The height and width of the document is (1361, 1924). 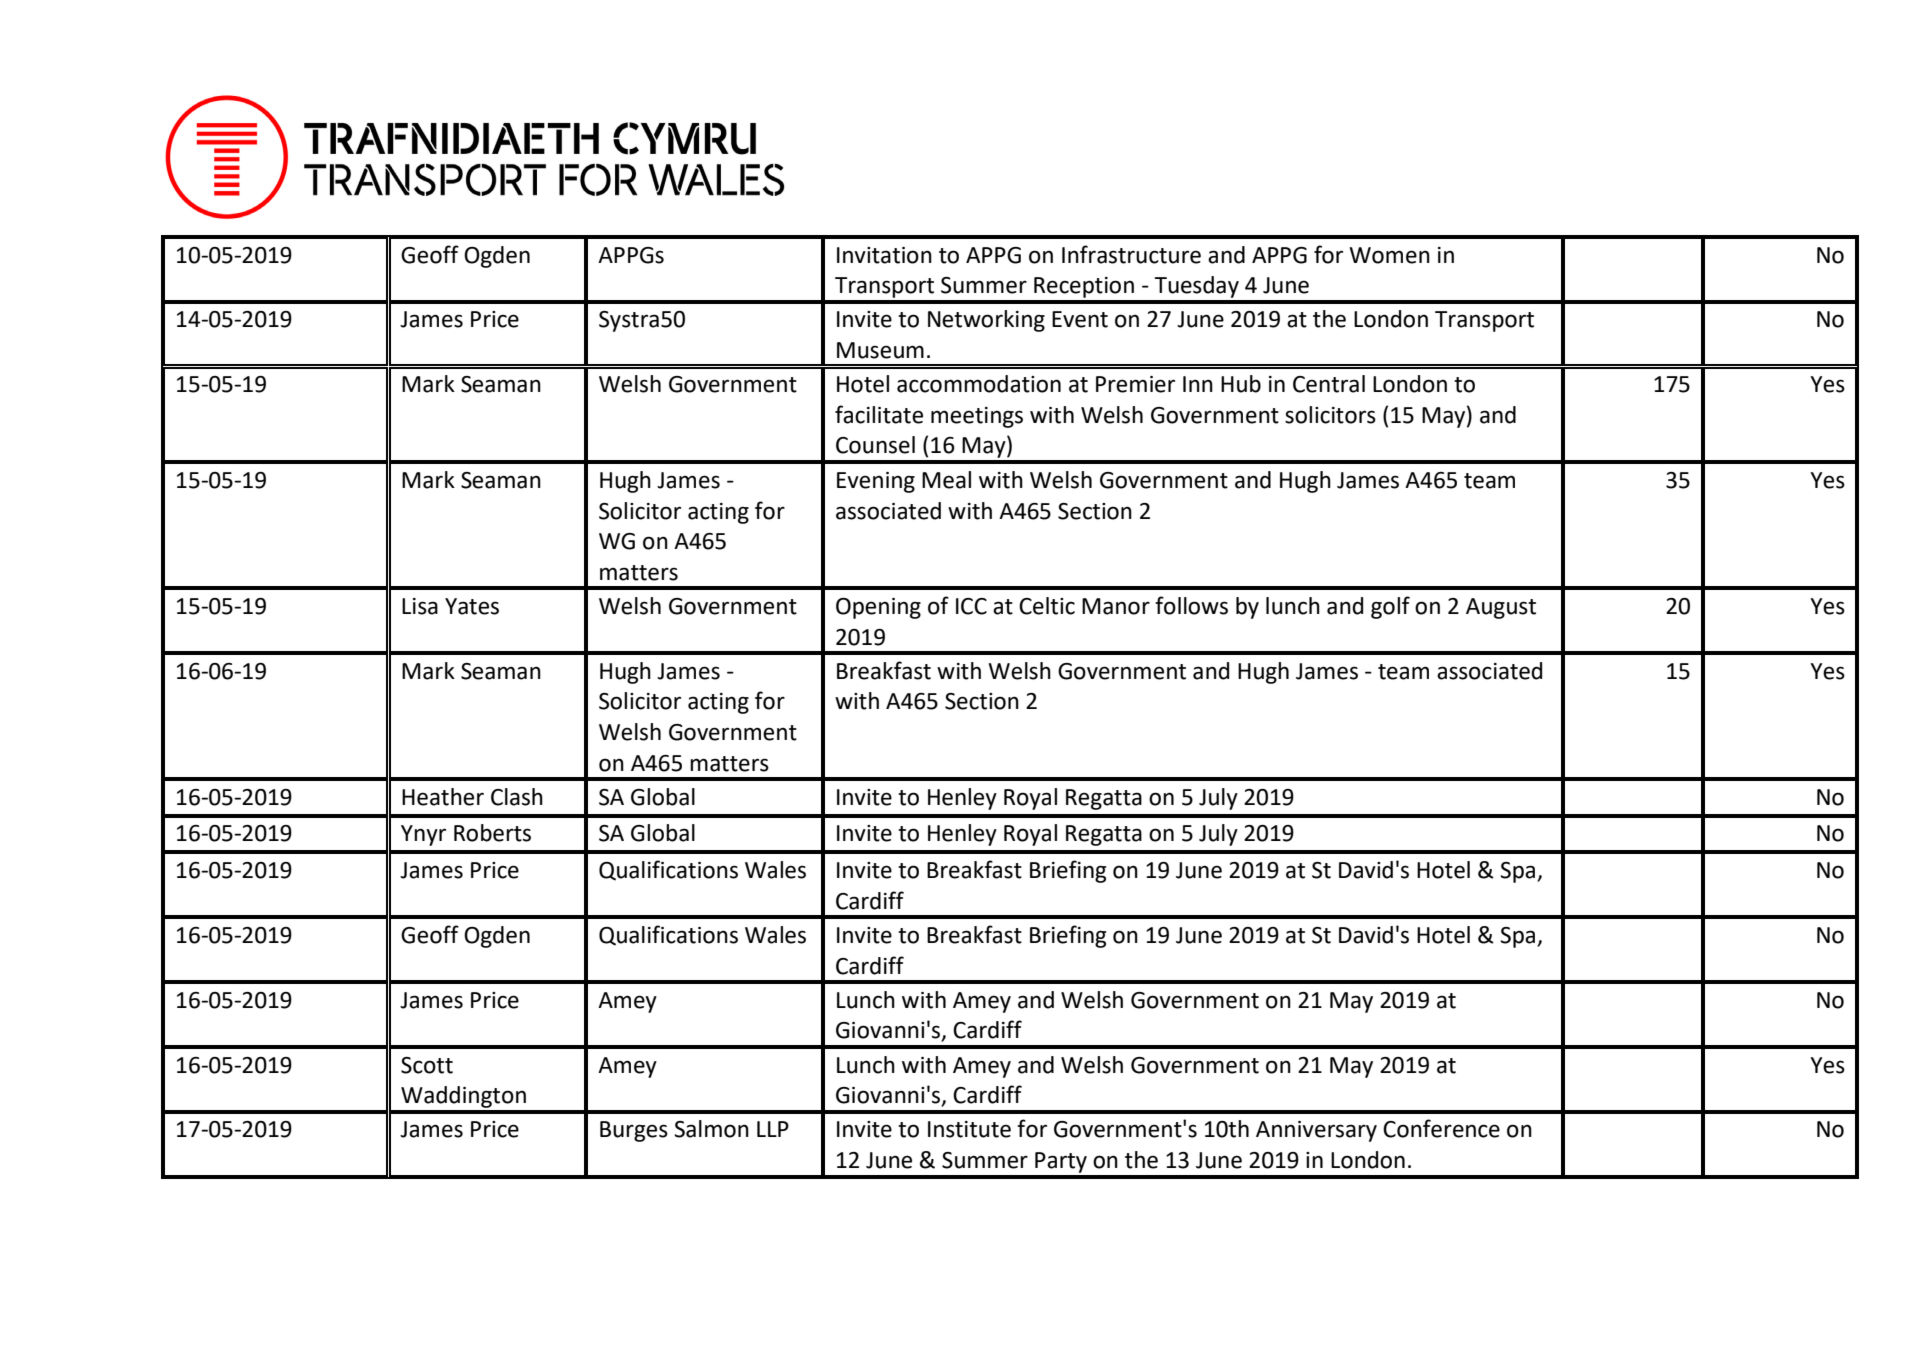 What do you see at coordinates (986, 321) in the document?
I see `Networking` at bounding box center [986, 321].
